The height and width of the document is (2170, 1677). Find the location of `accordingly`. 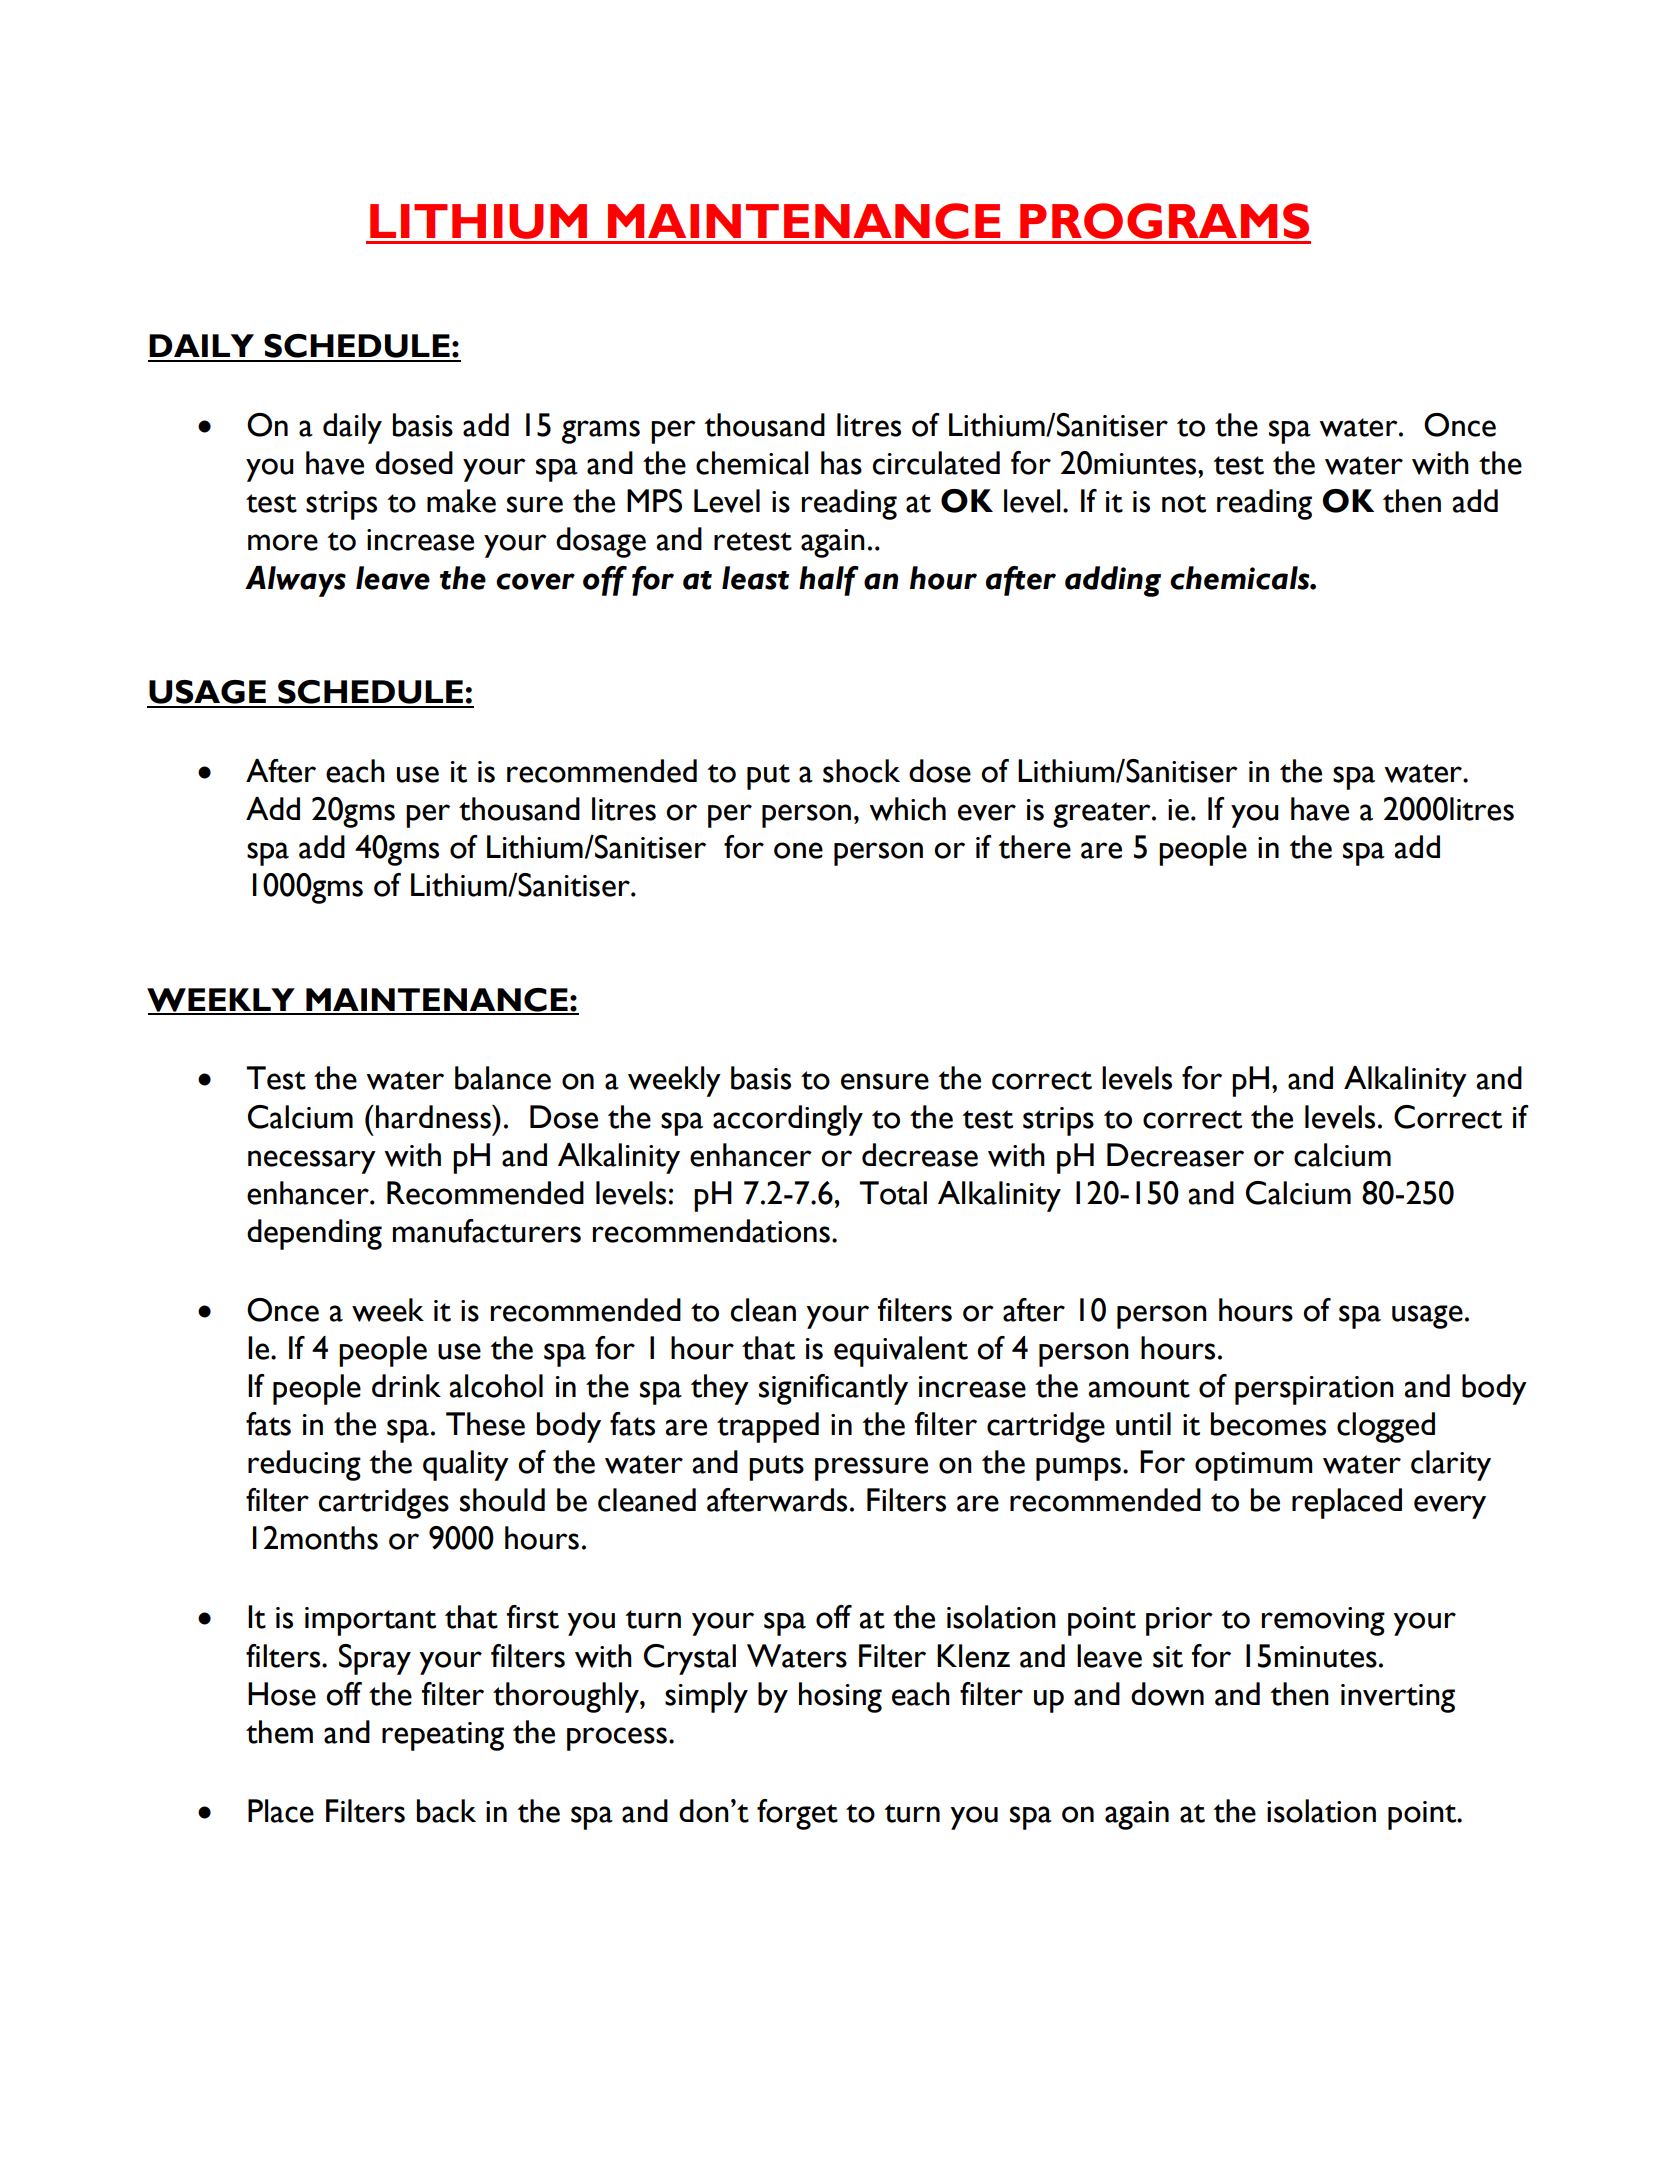

accordingly is located at coordinates (788, 1120).
